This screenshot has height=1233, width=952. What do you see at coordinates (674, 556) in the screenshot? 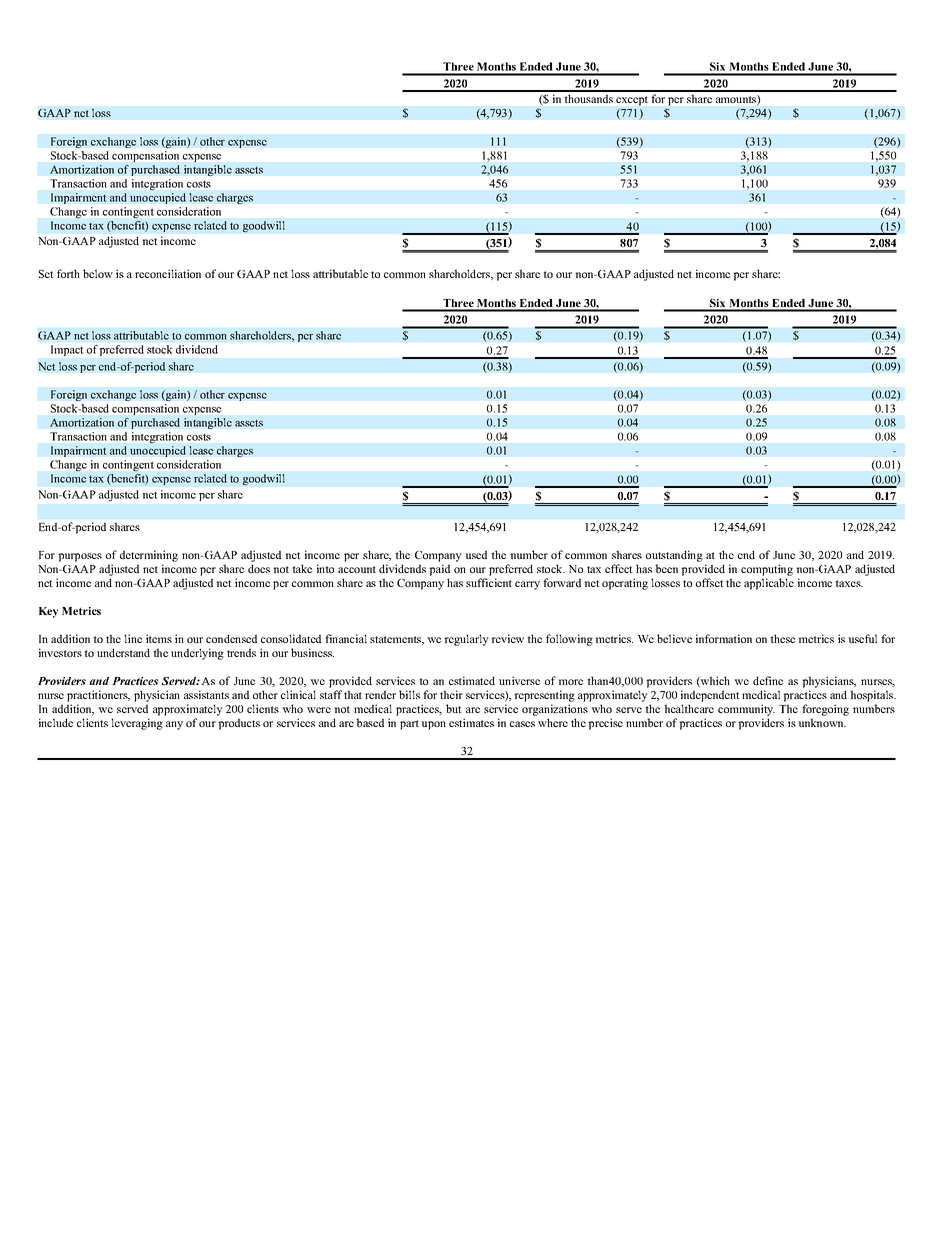
I see `outstanding` at bounding box center [674, 556].
